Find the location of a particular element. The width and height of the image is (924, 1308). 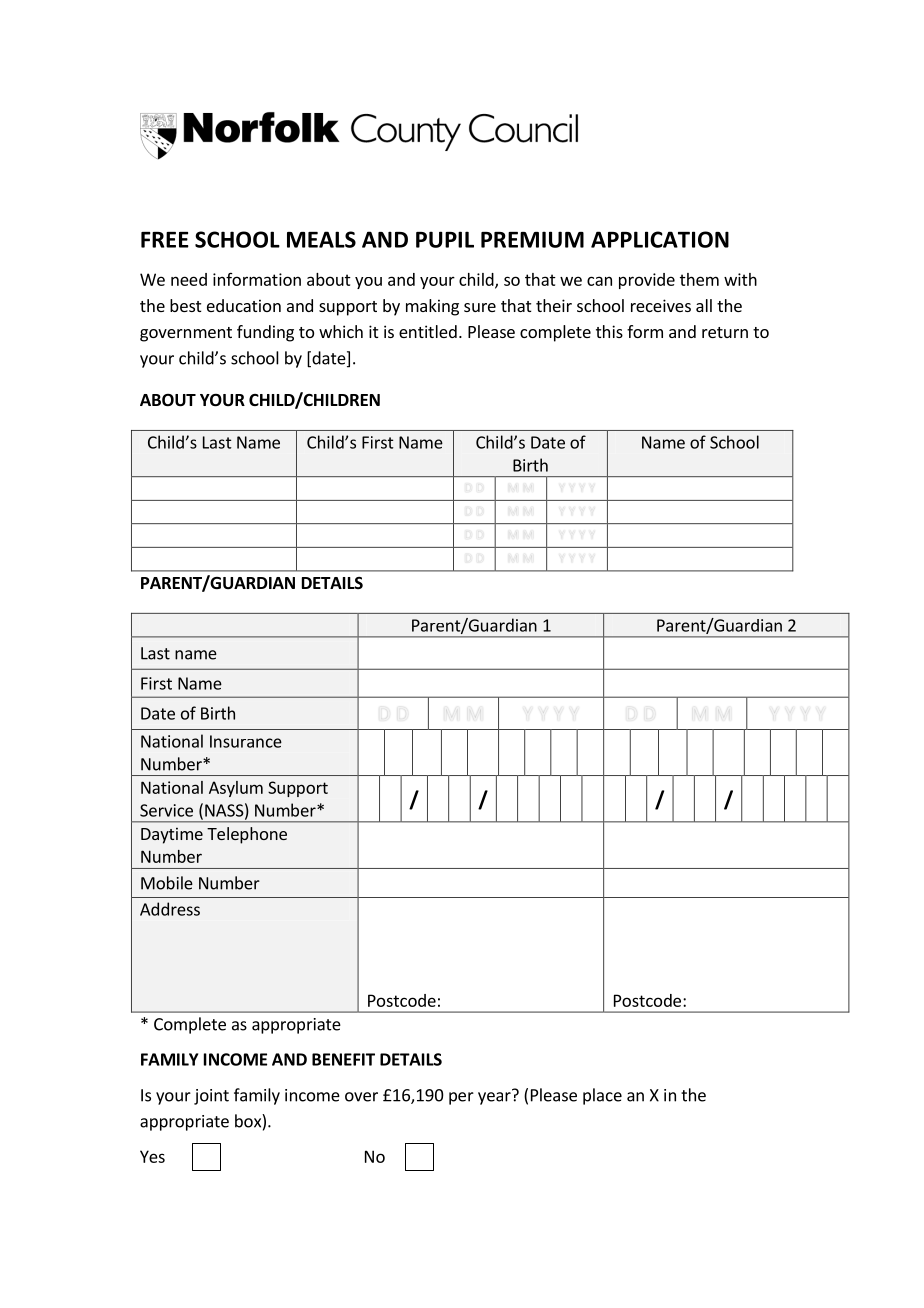

provide is located at coordinates (647, 281).
